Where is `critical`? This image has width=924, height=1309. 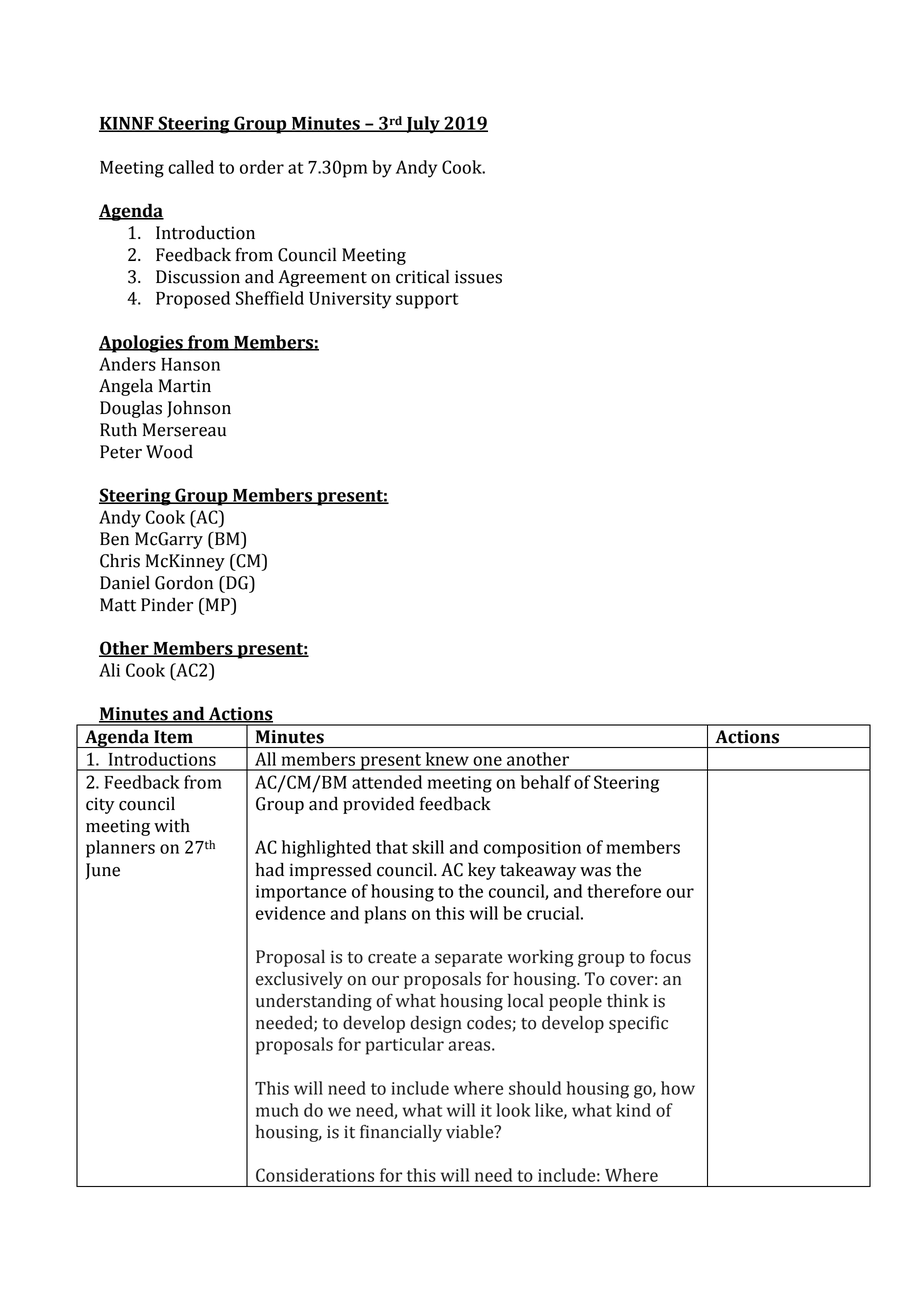
critical is located at coordinates (422, 276).
